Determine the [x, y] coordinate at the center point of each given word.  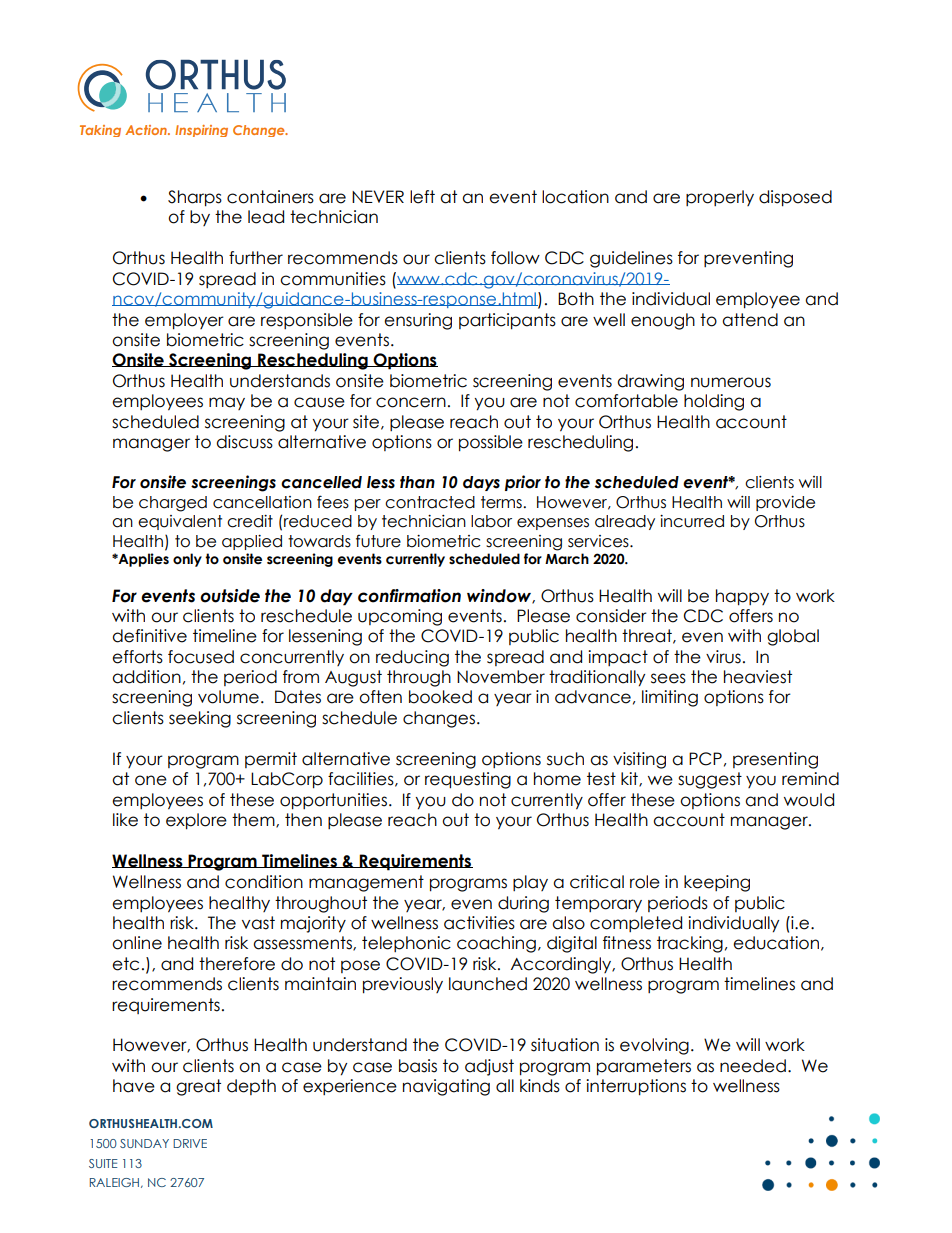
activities [479, 923]
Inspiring [201, 131]
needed [753, 1066]
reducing [412, 658]
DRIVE [190, 1143]
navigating [446, 1087]
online [137, 943]
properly [720, 198]
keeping [717, 883]
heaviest [758, 677]
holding [714, 402]
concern [411, 402]
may [227, 403]
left [422, 197]
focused [201, 657]
